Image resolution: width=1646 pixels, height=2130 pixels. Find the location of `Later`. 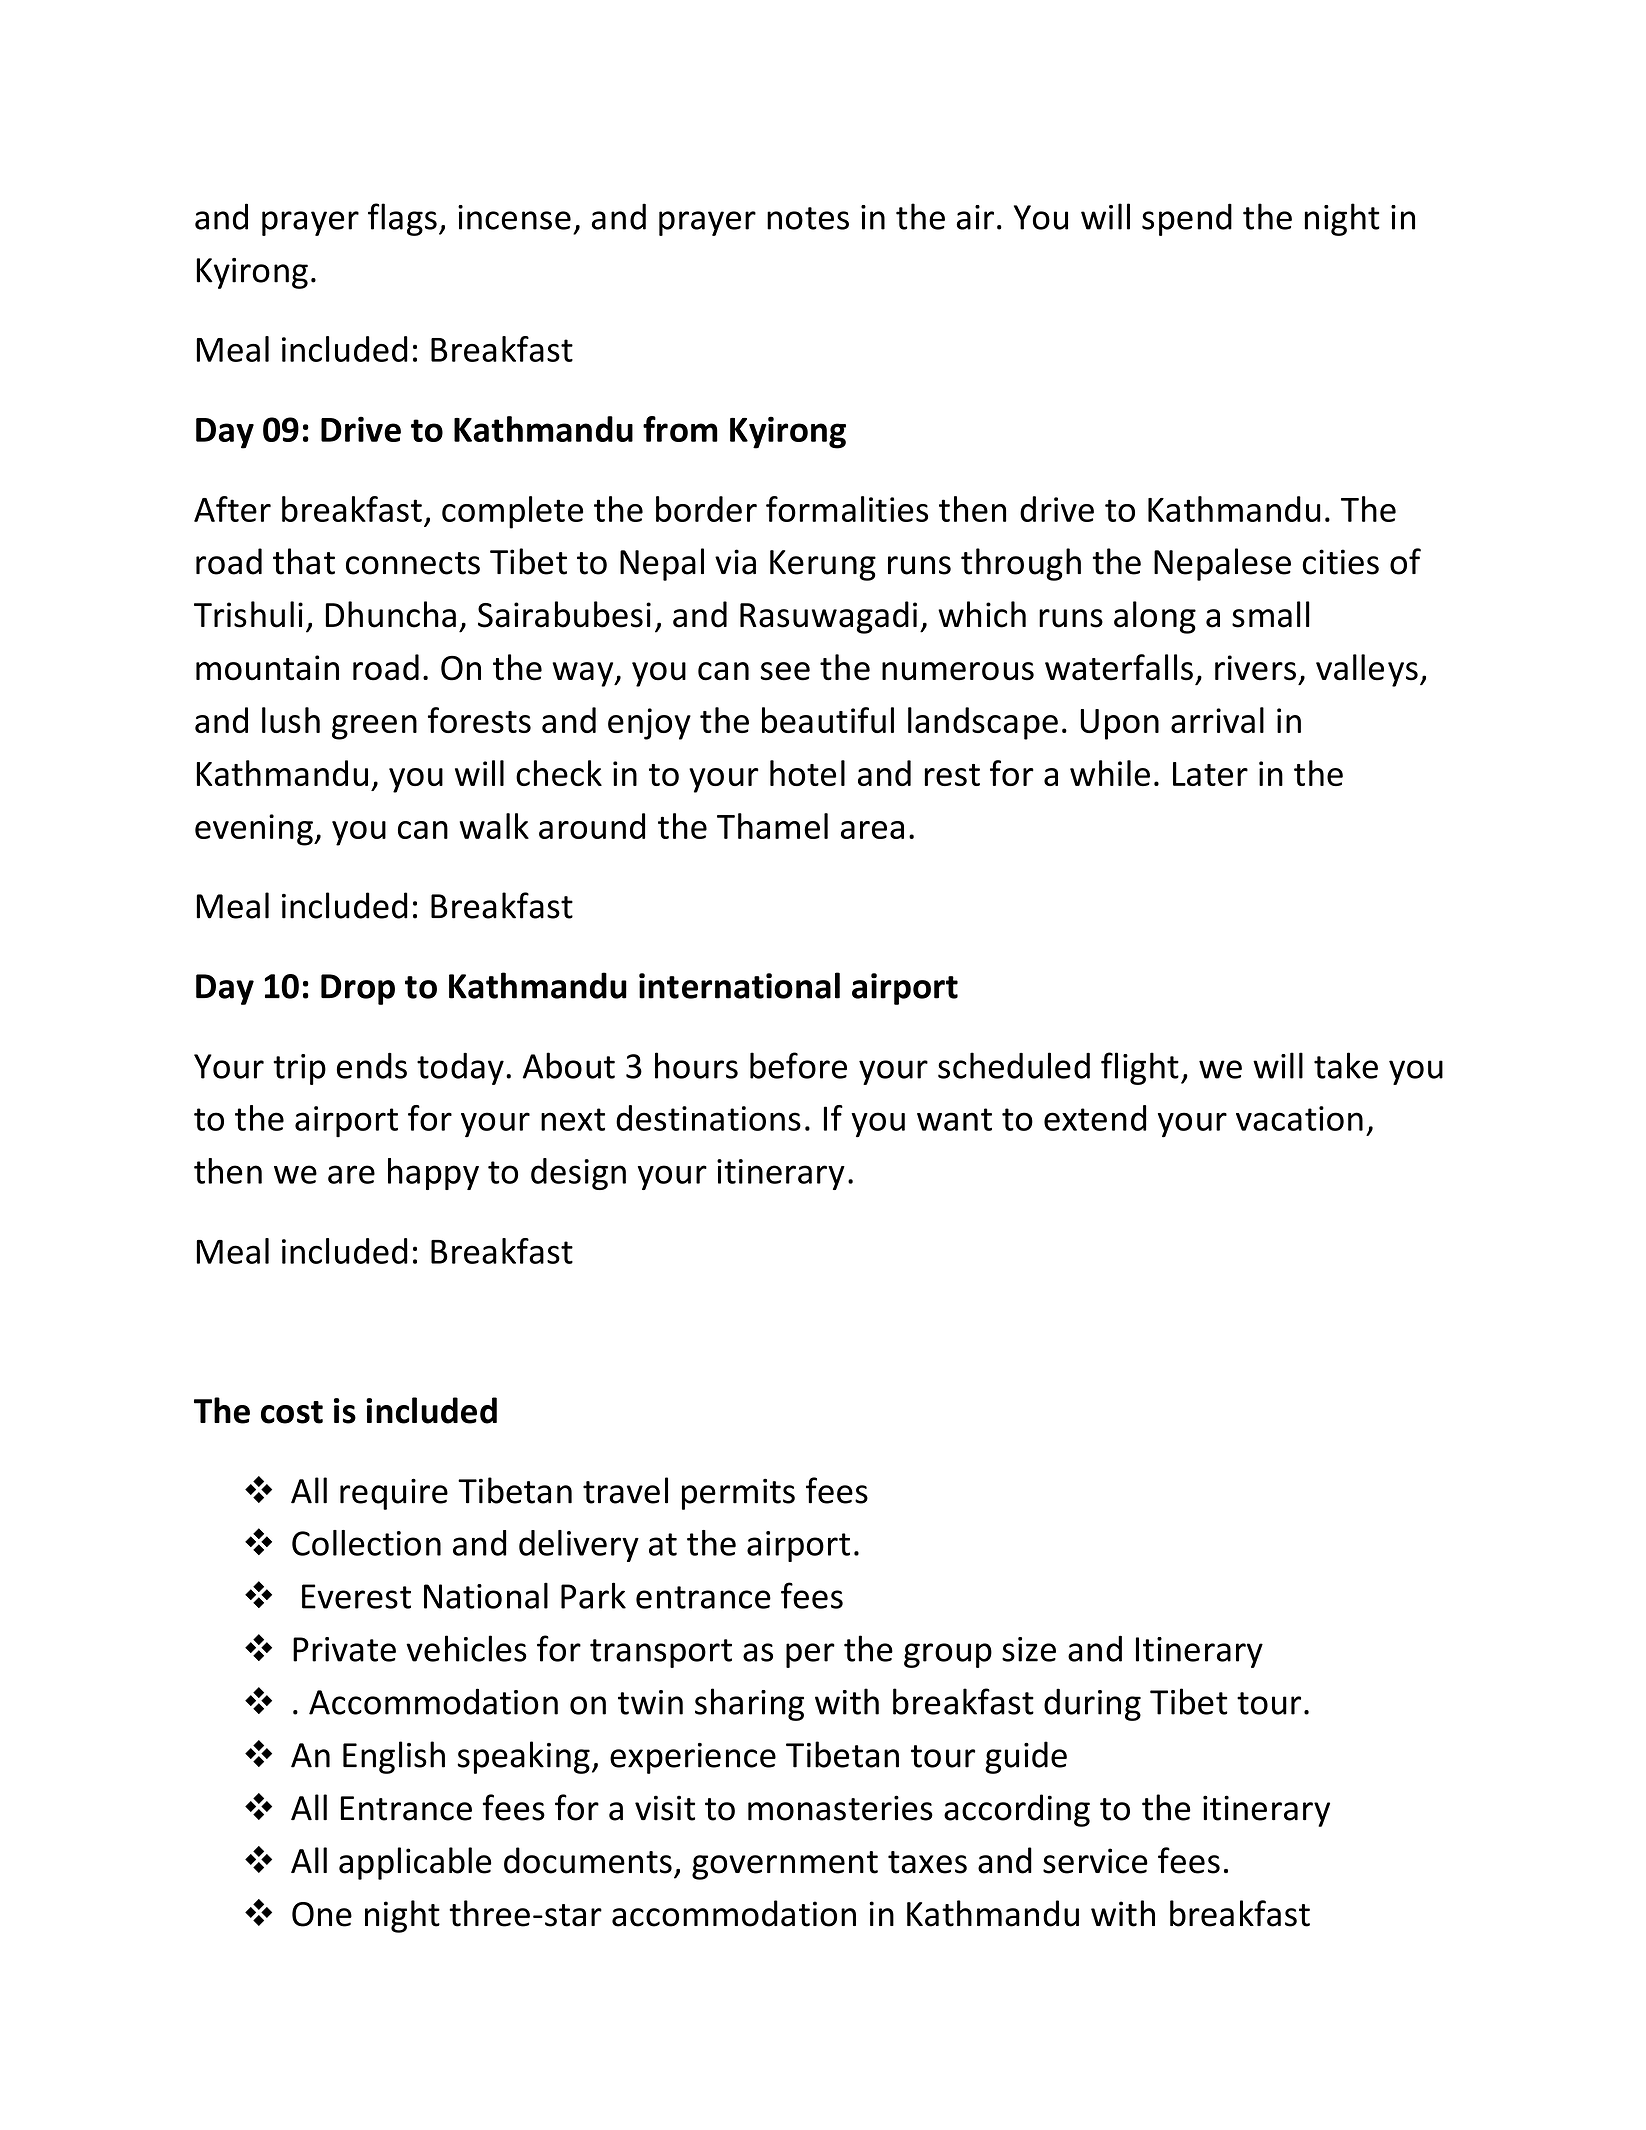

Later is located at coordinates (1210, 774).
